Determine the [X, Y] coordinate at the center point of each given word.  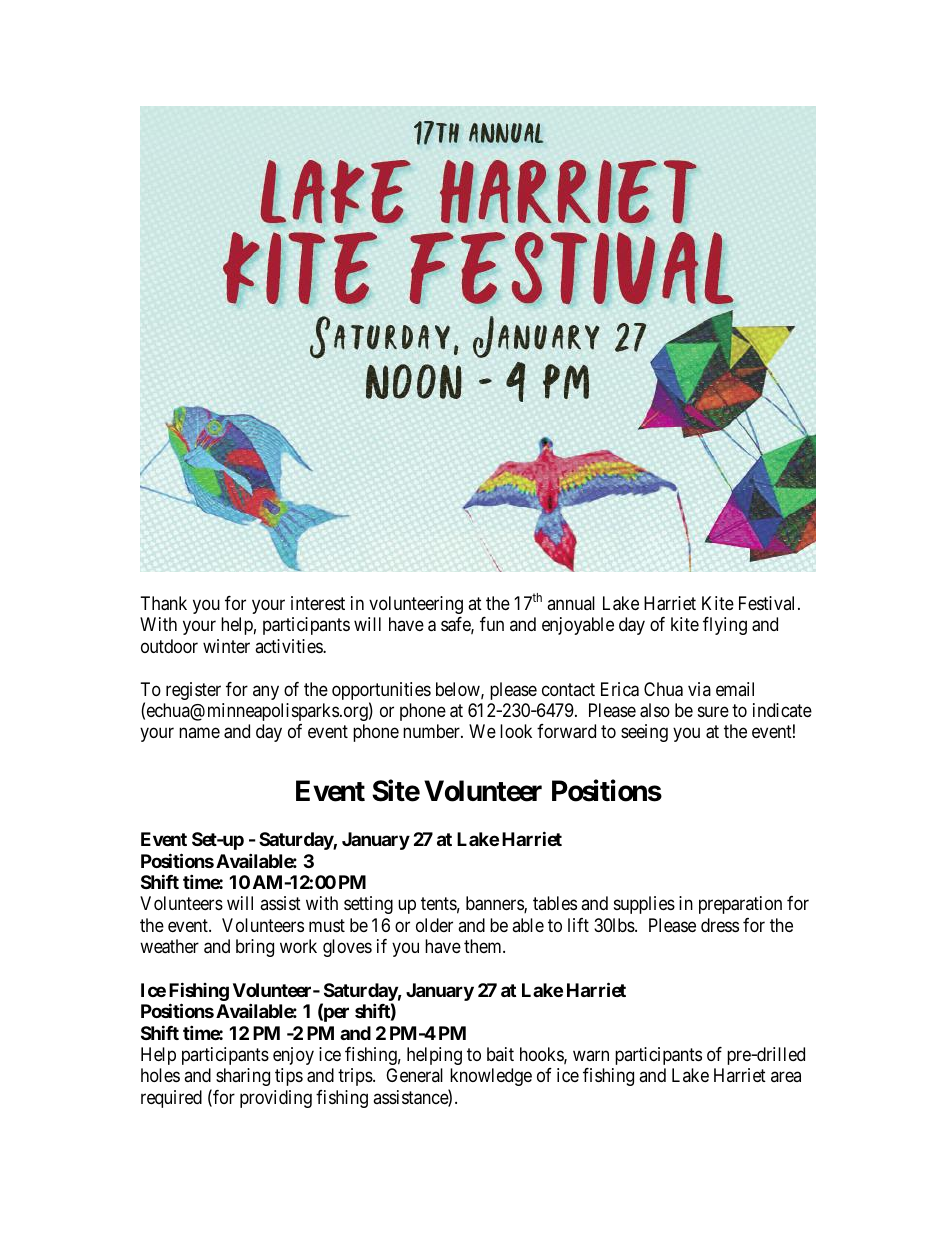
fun [492, 624]
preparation [740, 905]
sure [713, 711]
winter [226, 646]
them [484, 946]
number [432, 731]
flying [725, 626]
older [434, 925]
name [199, 733]
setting [368, 905]
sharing [243, 1077]
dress [720, 925]
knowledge [491, 1077]
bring [255, 948]
